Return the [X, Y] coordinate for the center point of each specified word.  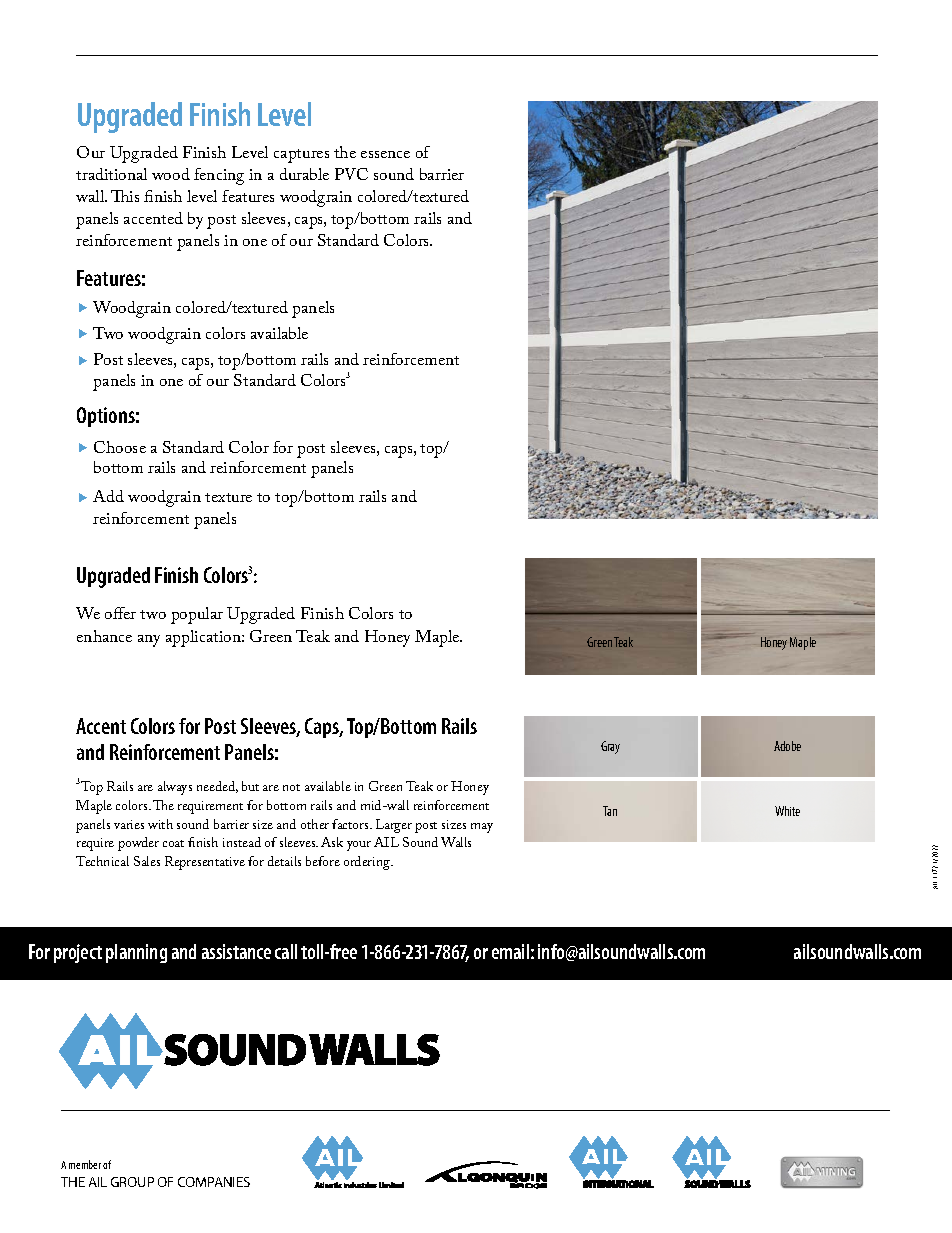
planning [136, 953]
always [175, 788]
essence [385, 154]
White [787, 811]
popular [197, 615]
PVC [351, 174]
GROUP [132, 1182]
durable [304, 174]
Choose [120, 447]
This [125, 196]
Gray [610, 747]
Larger [394, 826]
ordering [368, 863]
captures [301, 156]
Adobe [787, 746]
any [149, 641]
